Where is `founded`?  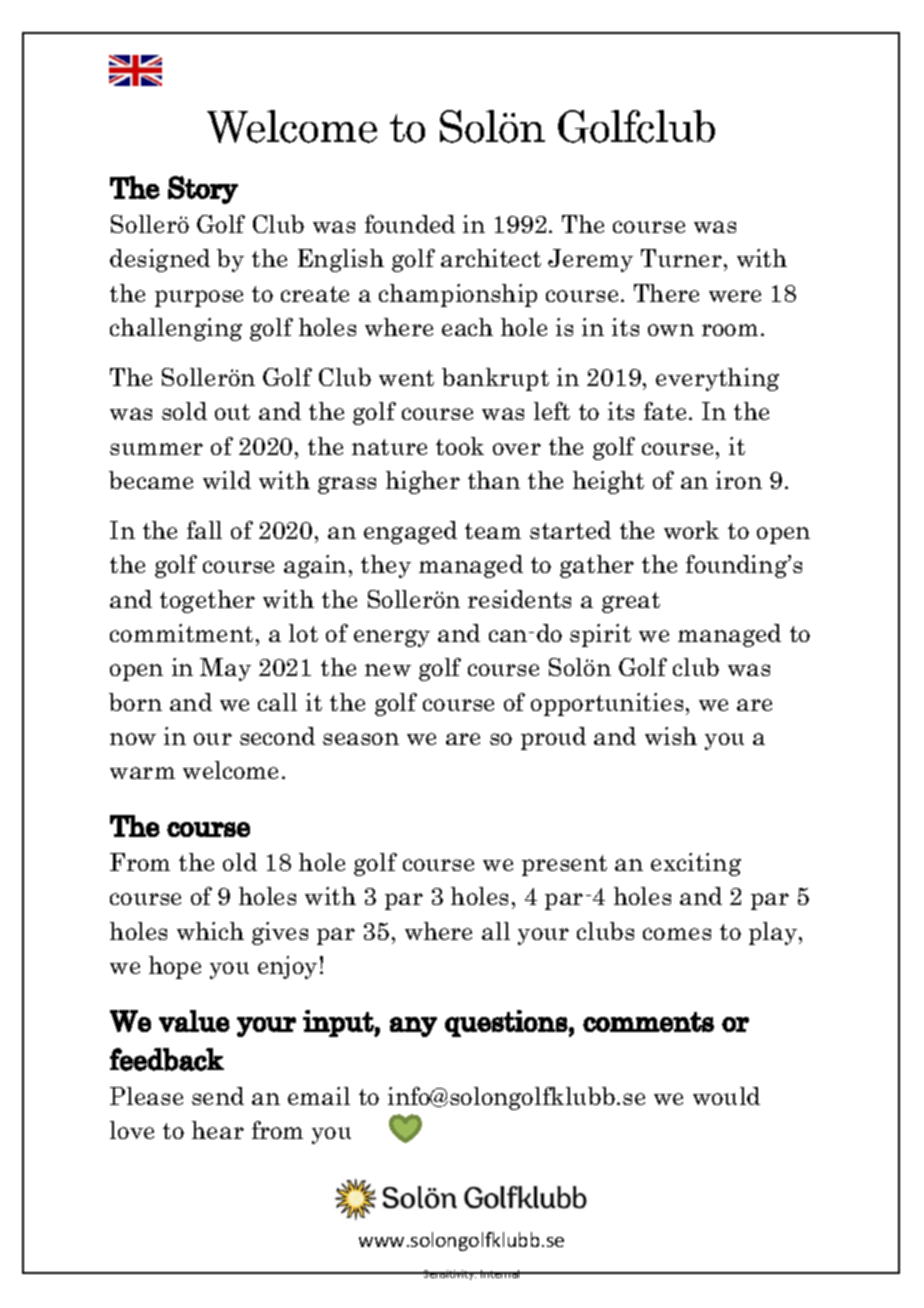 founded is located at coordinates (410, 224).
